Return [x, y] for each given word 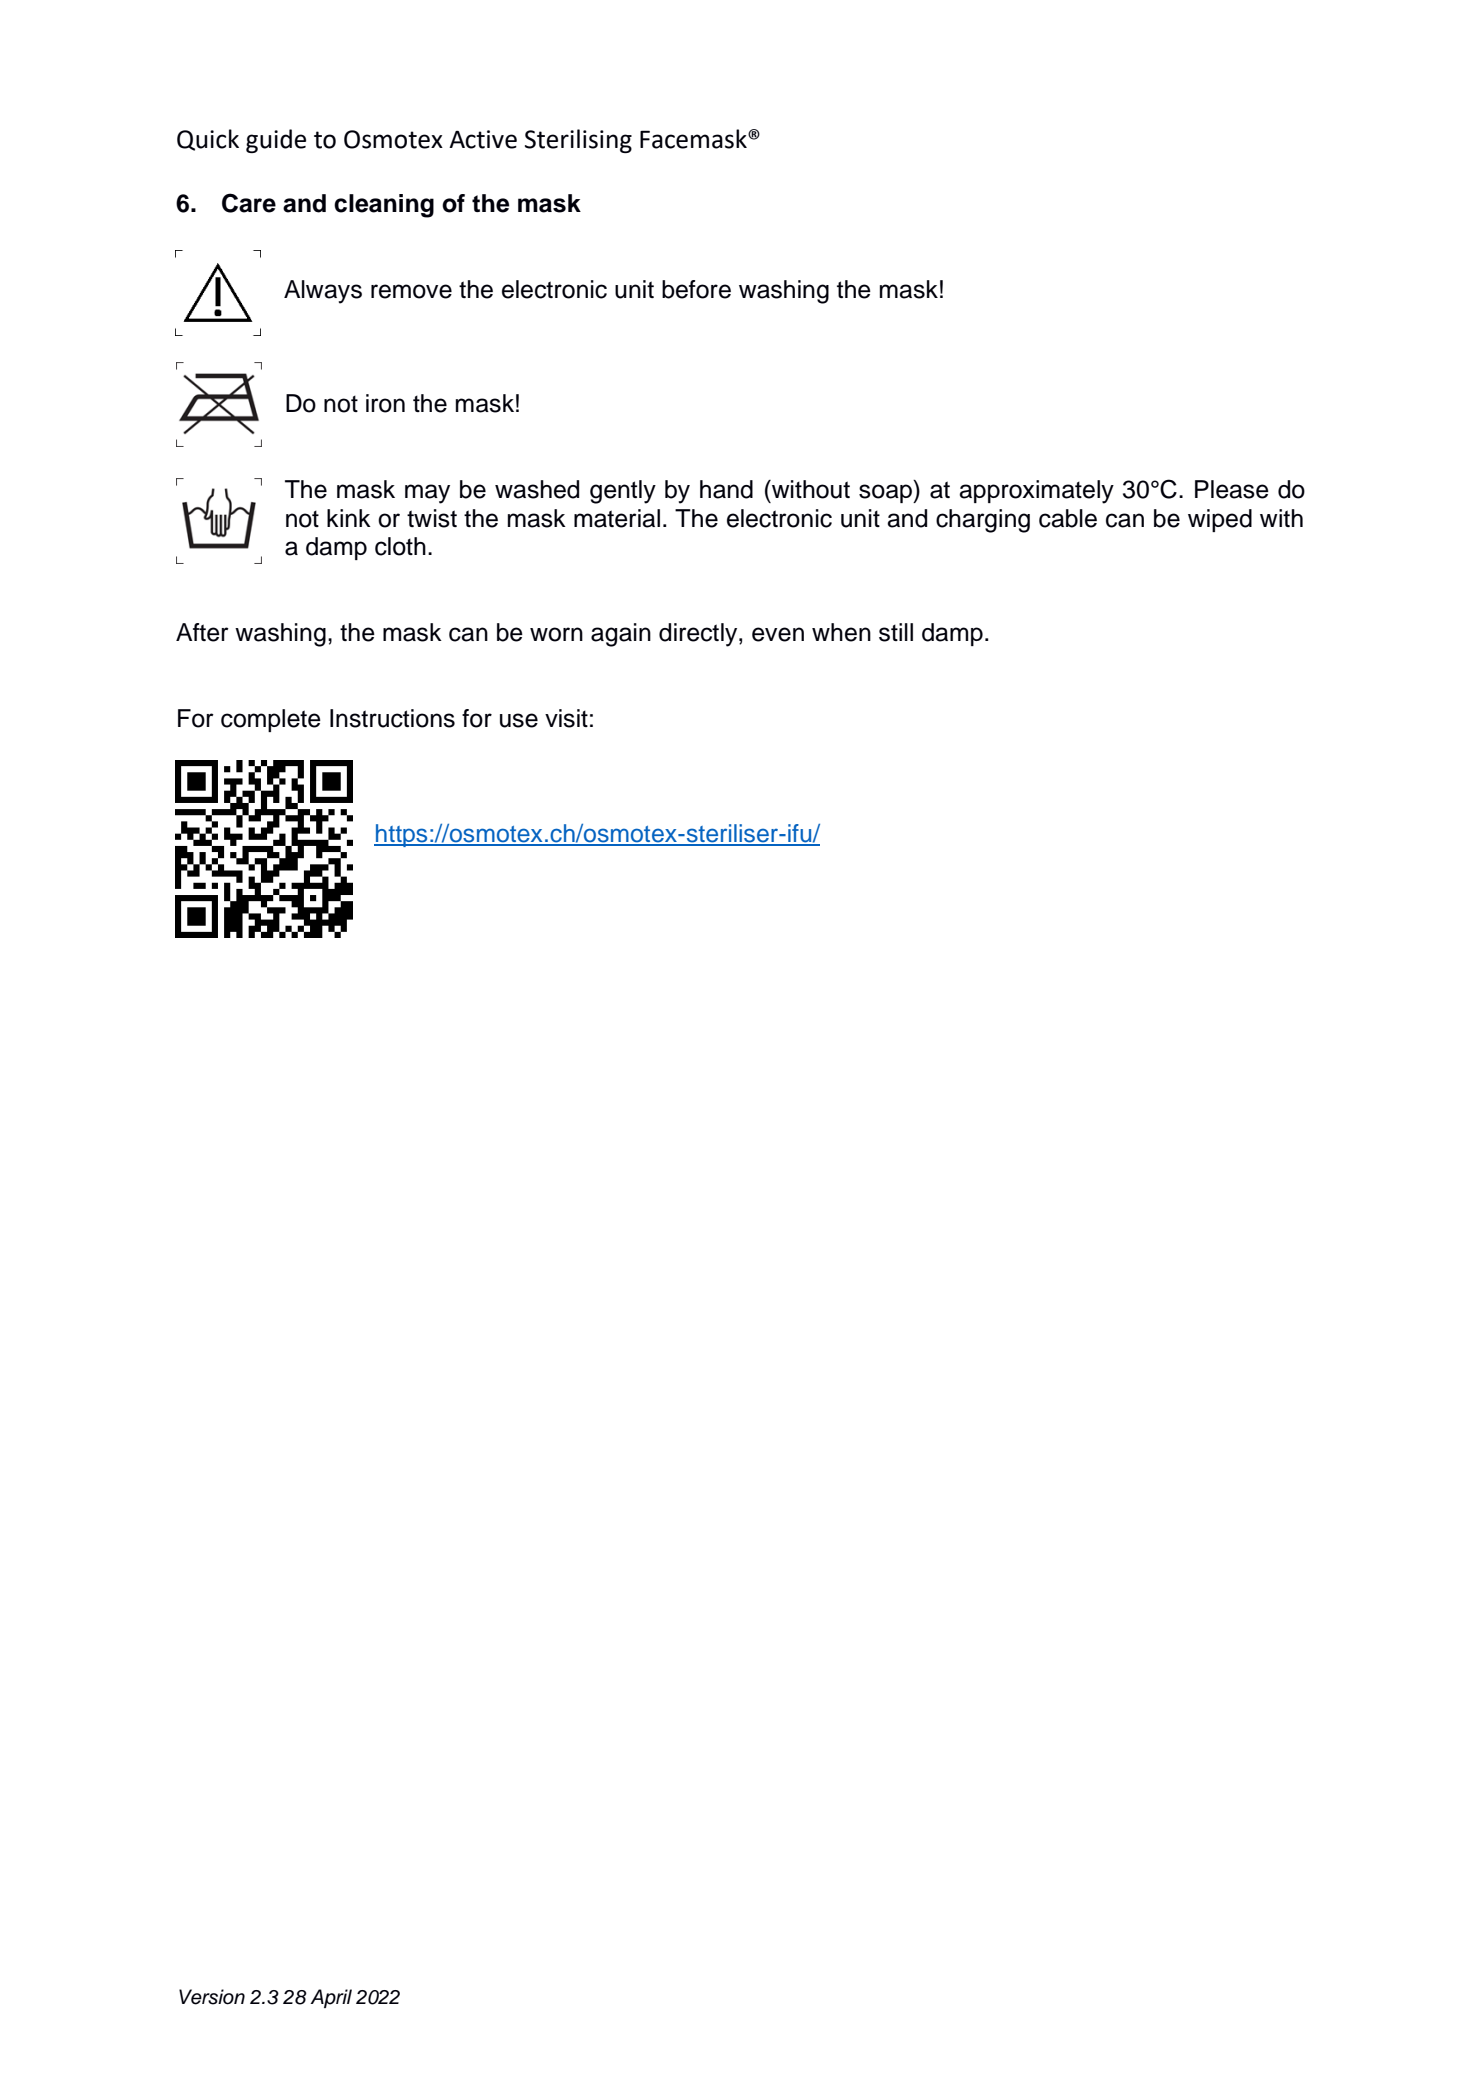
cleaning [384, 206]
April [331, 1998]
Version [212, 1997]
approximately [1036, 492]
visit [566, 718]
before [696, 289]
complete [271, 720]
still [896, 632]
